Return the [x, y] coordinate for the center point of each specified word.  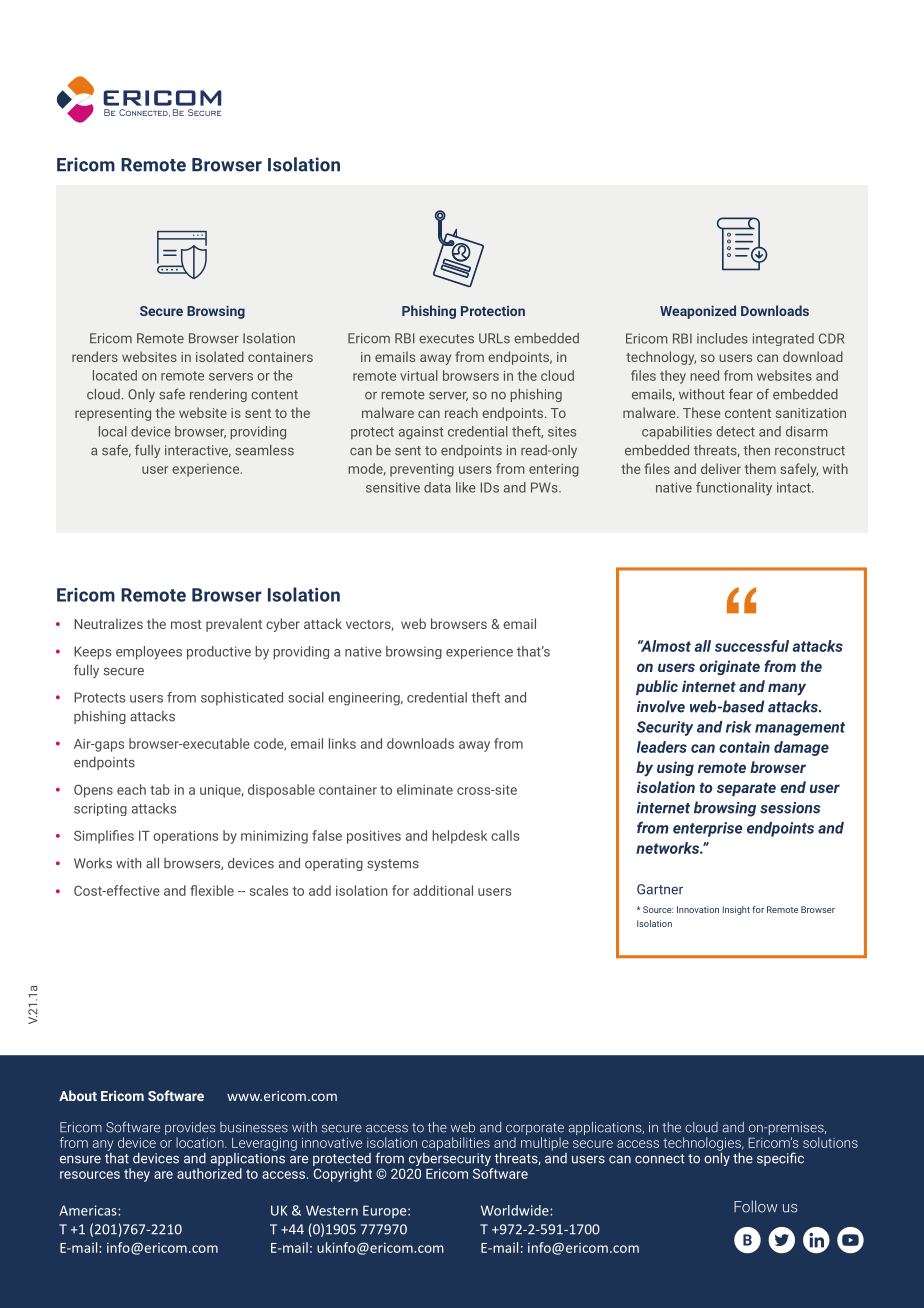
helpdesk [459, 837]
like [466, 487]
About [78, 1095]
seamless [264, 450]
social [306, 697]
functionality [734, 489]
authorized [209, 1173]
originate [729, 667]
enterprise [707, 829]
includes [722, 338]
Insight [736, 910]
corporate [535, 1129]
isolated [220, 356]
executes [446, 339]
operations [185, 837]
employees [149, 653]
